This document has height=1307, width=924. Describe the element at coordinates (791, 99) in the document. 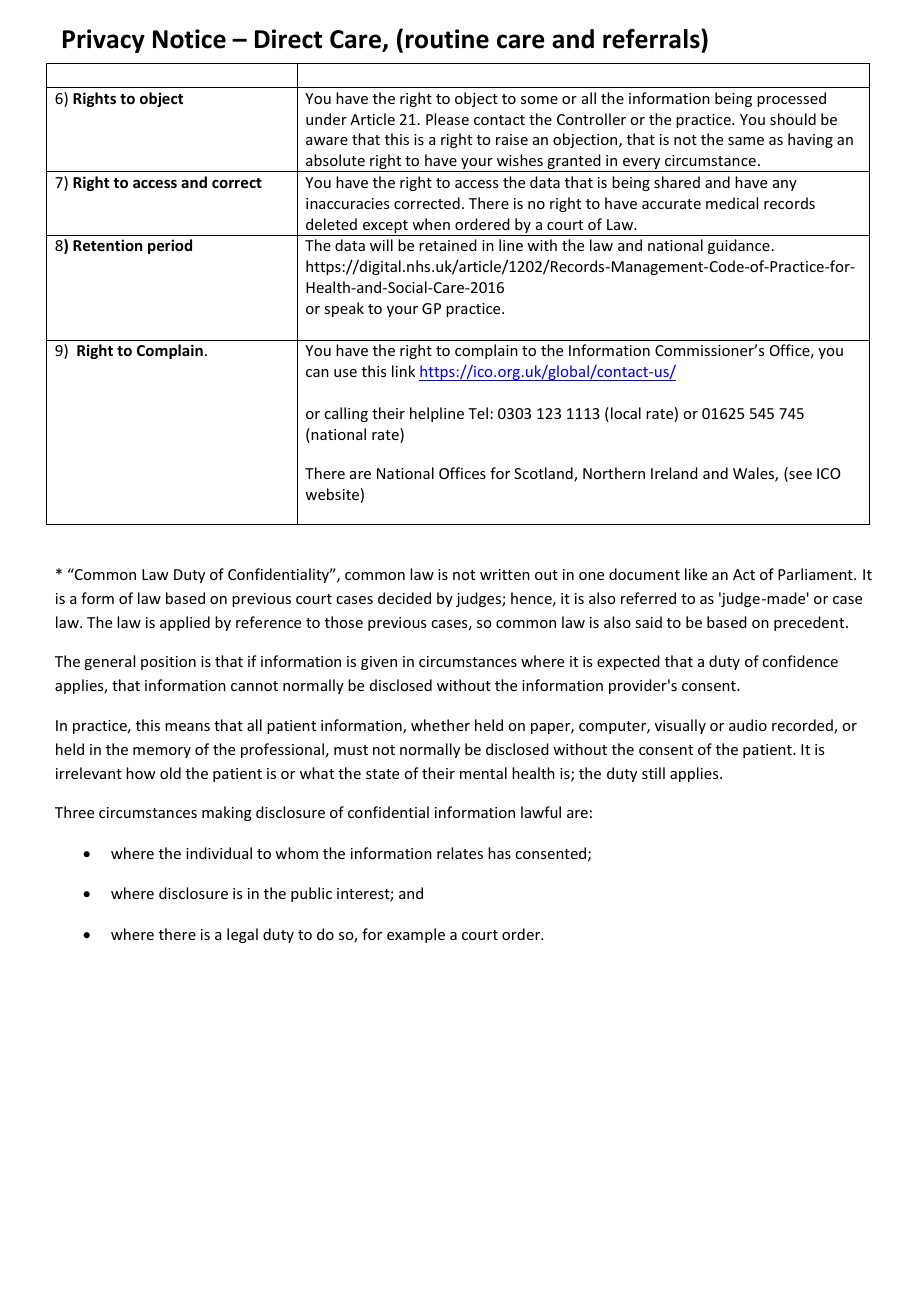

I see `processed` at that location.
